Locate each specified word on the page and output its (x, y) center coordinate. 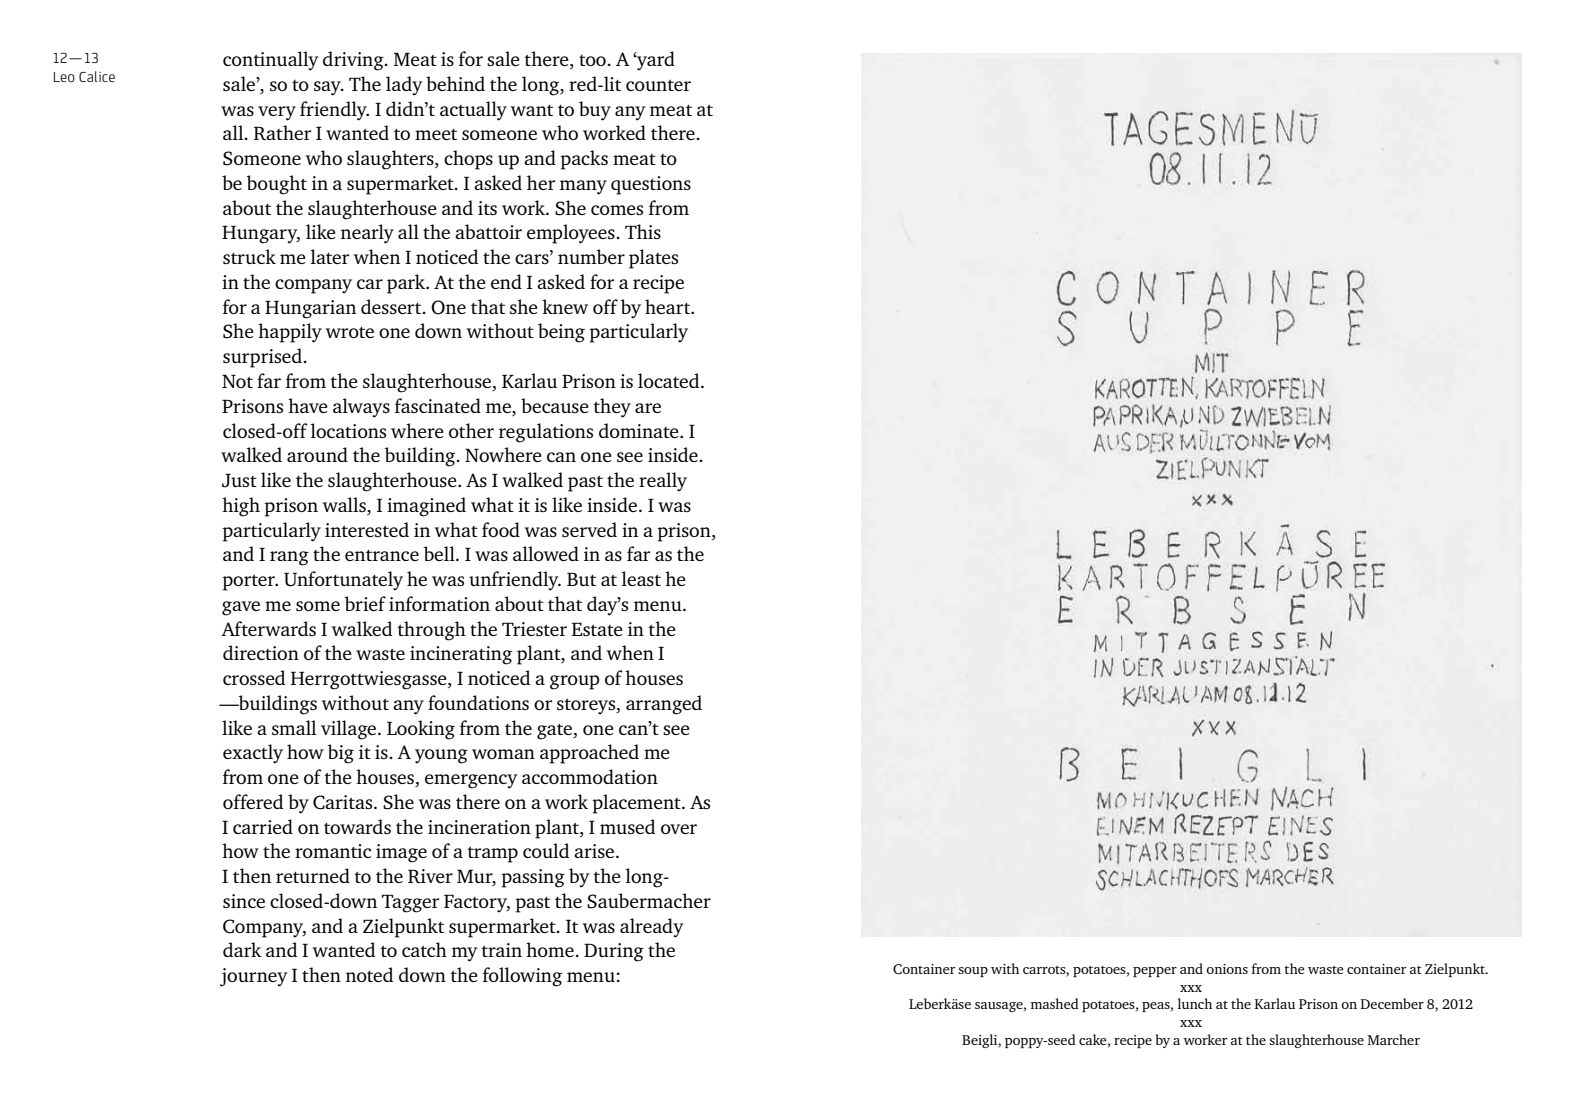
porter (249, 583)
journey (254, 977)
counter (658, 85)
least (641, 578)
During (614, 952)
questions (651, 185)
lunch (1195, 1003)
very (277, 113)
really (663, 482)
